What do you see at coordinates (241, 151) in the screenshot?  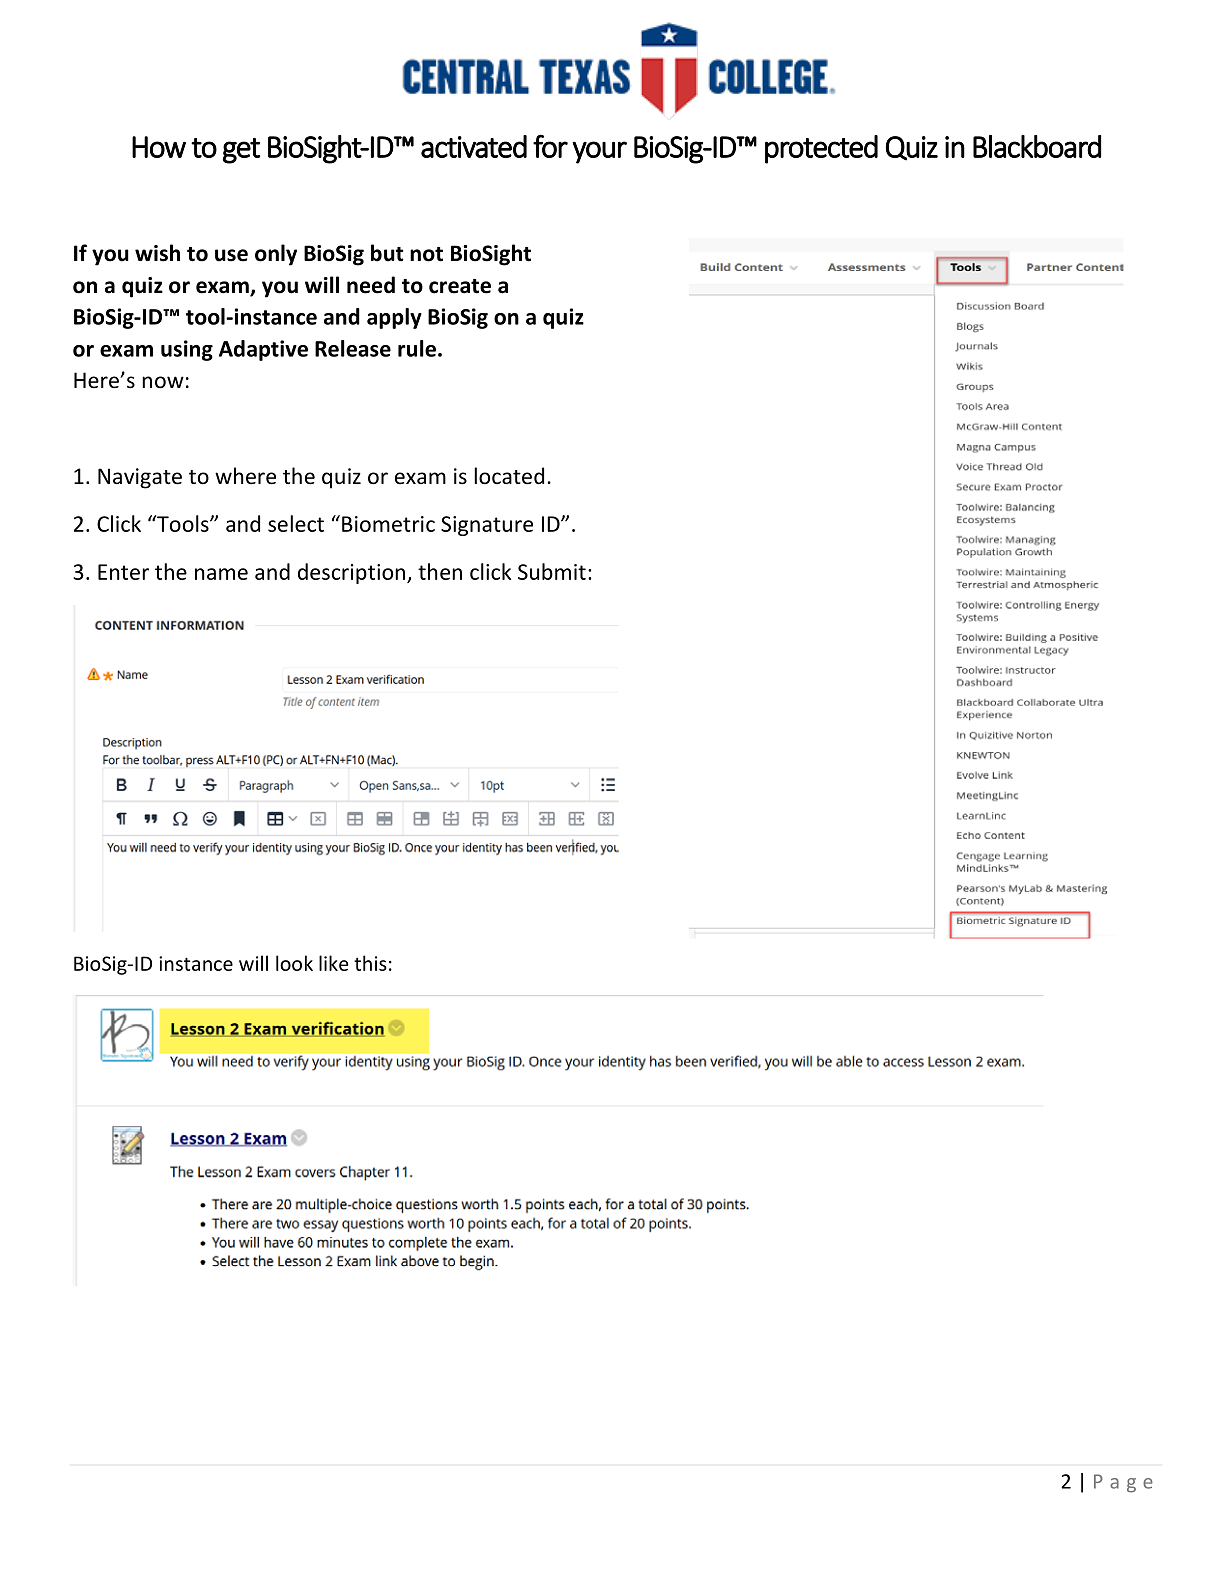 I see `get` at bounding box center [241, 151].
